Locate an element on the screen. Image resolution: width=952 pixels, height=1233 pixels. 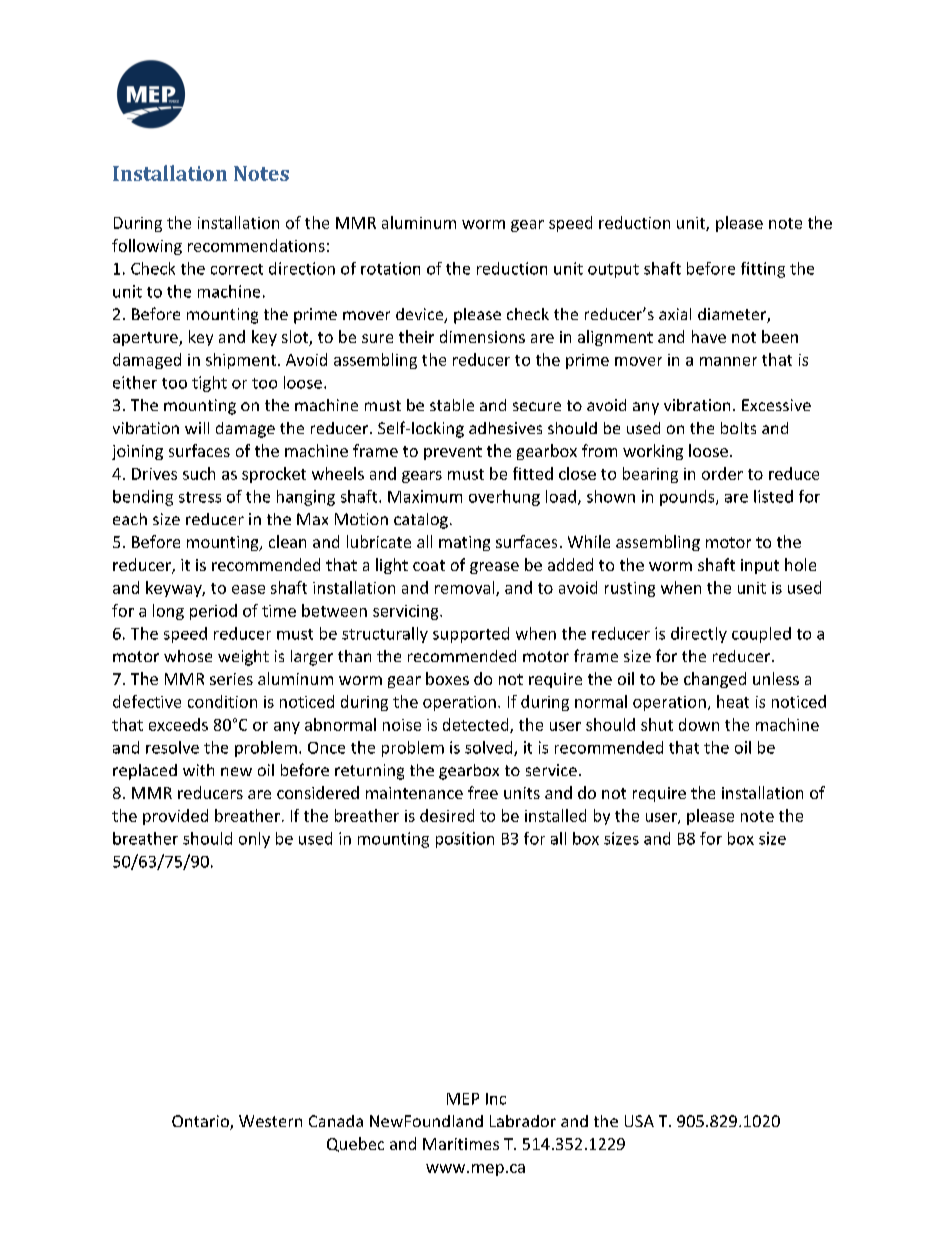
fitting is located at coordinates (763, 270).
